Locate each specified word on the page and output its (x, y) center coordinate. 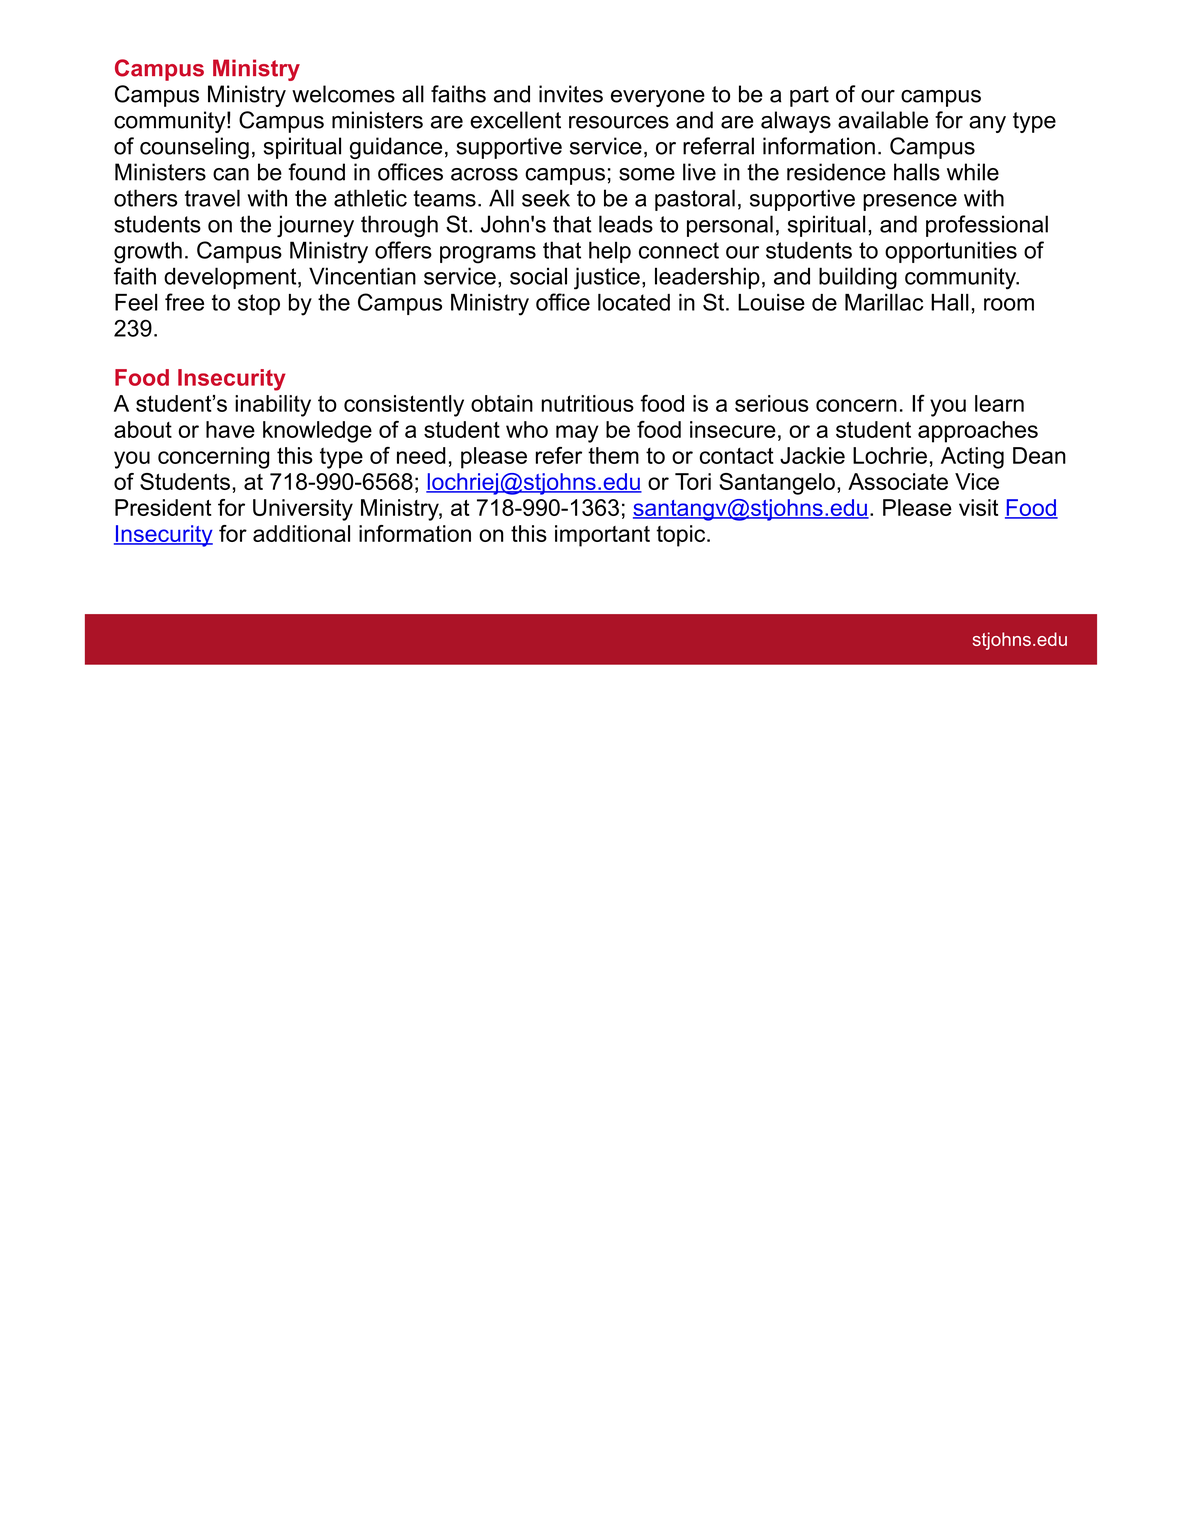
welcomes (343, 94)
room (1009, 304)
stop (259, 304)
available (883, 120)
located (634, 302)
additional (301, 533)
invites (571, 94)
